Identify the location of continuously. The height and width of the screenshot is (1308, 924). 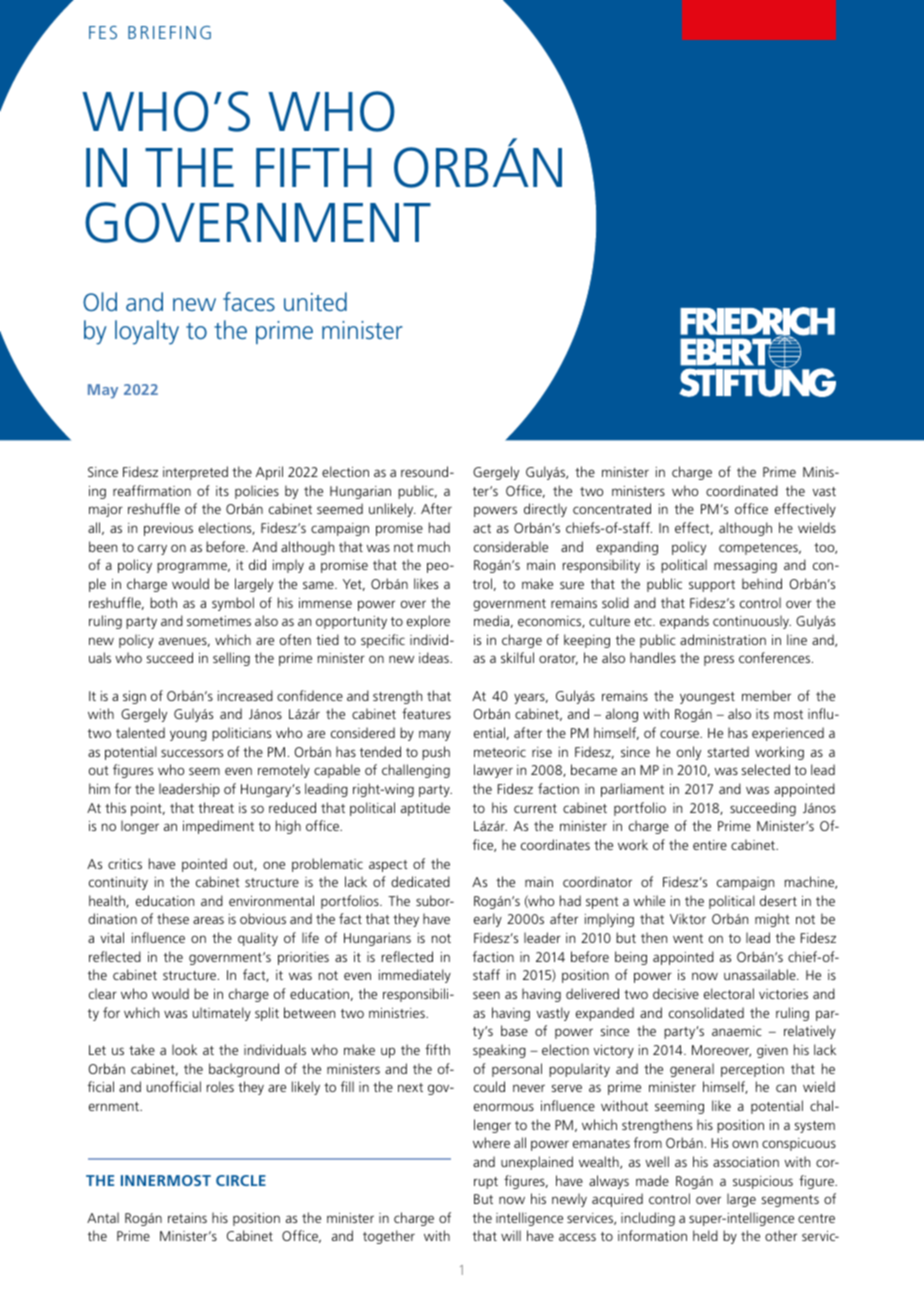
(752, 622).
